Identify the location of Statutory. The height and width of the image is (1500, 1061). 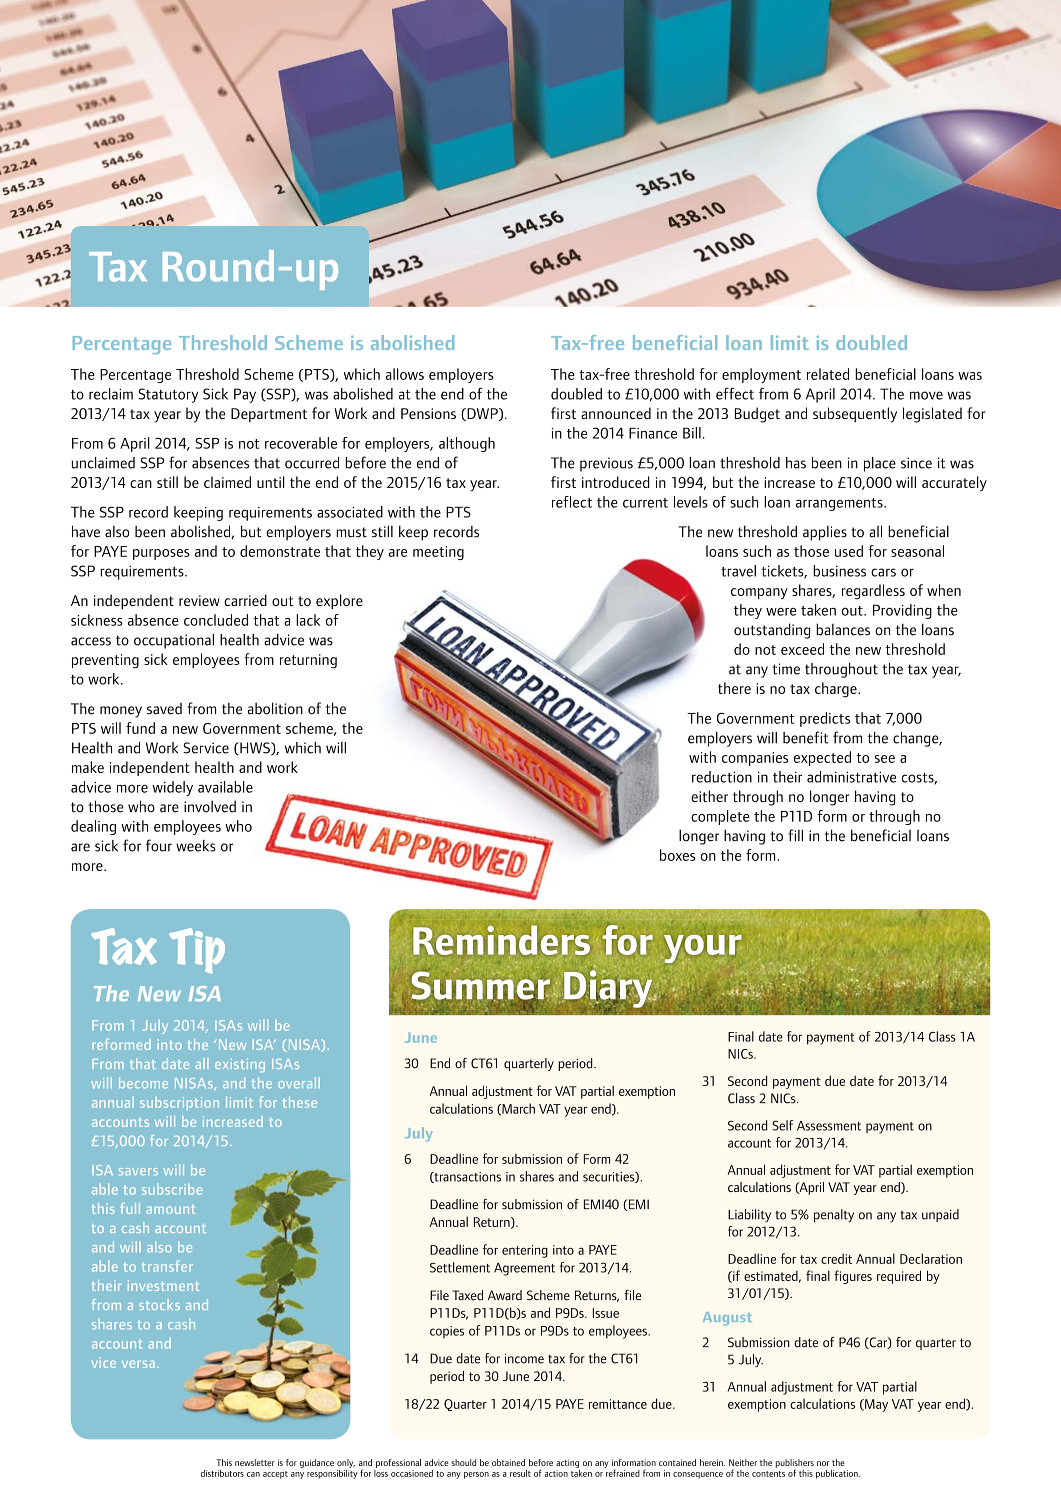
(168, 395).
